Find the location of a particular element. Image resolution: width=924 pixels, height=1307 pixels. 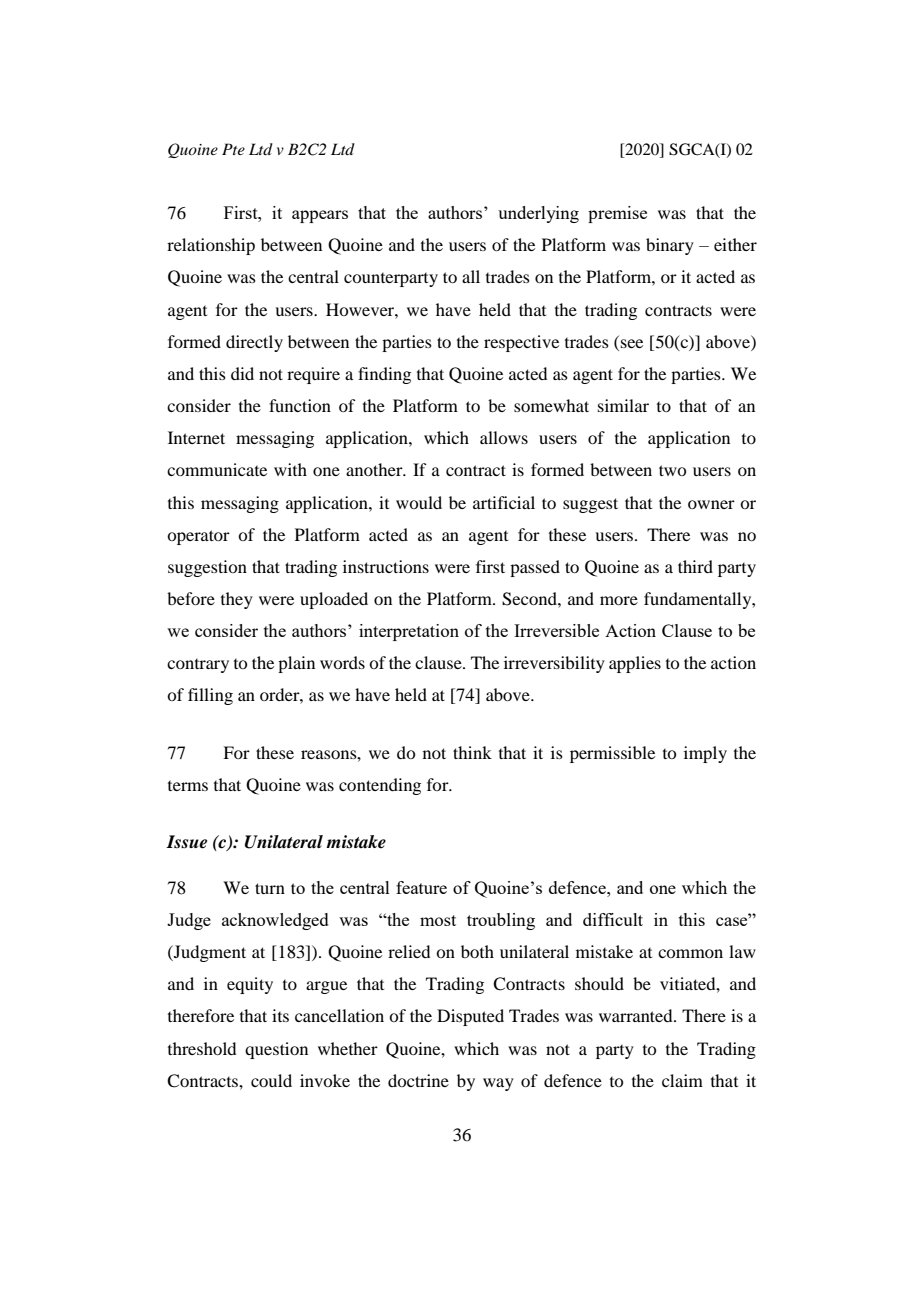

underlying is located at coordinates (538, 214).
